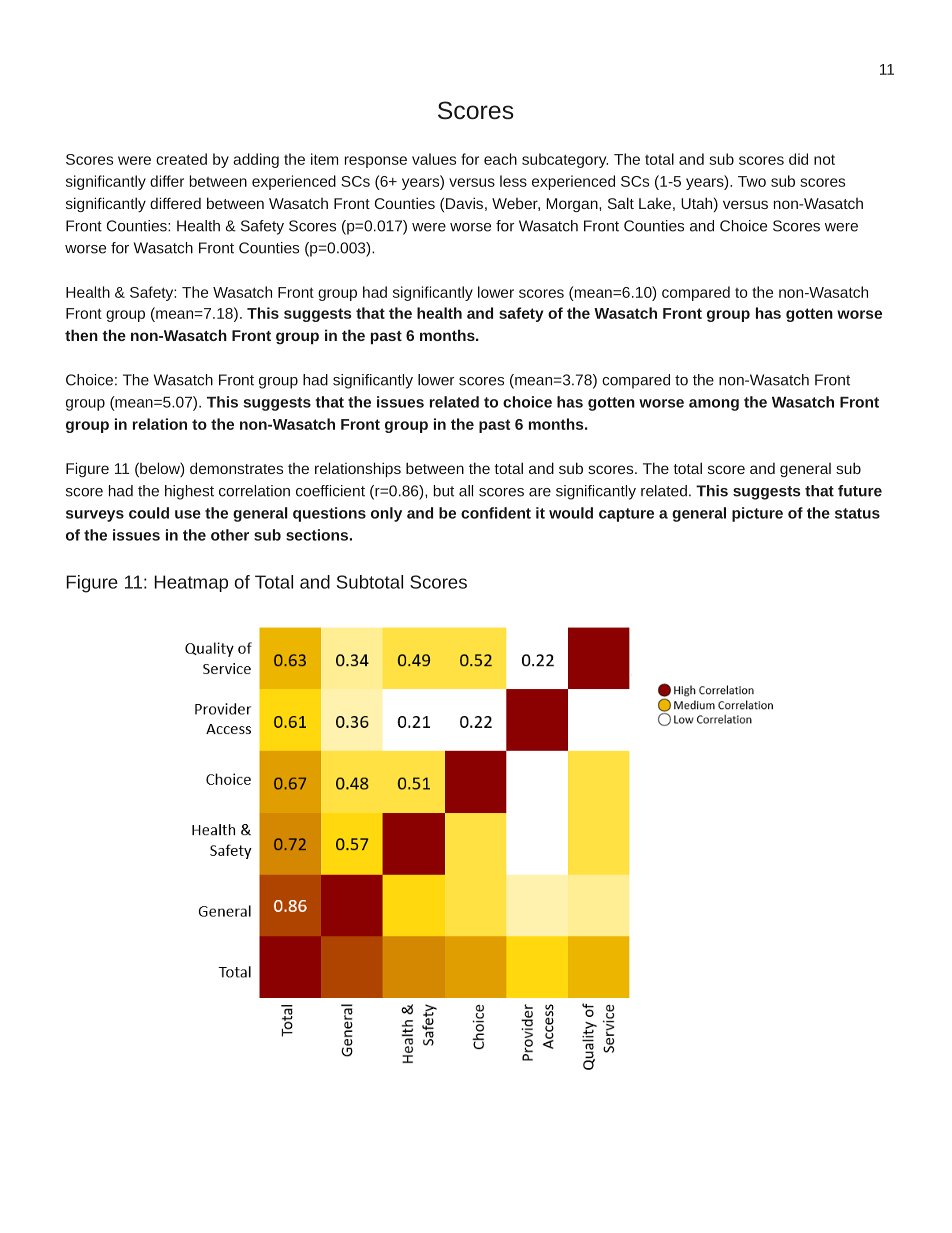 This screenshot has height=1233, width=952. Describe the element at coordinates (466, 491) in the screenshot. I see `all` at that location.
